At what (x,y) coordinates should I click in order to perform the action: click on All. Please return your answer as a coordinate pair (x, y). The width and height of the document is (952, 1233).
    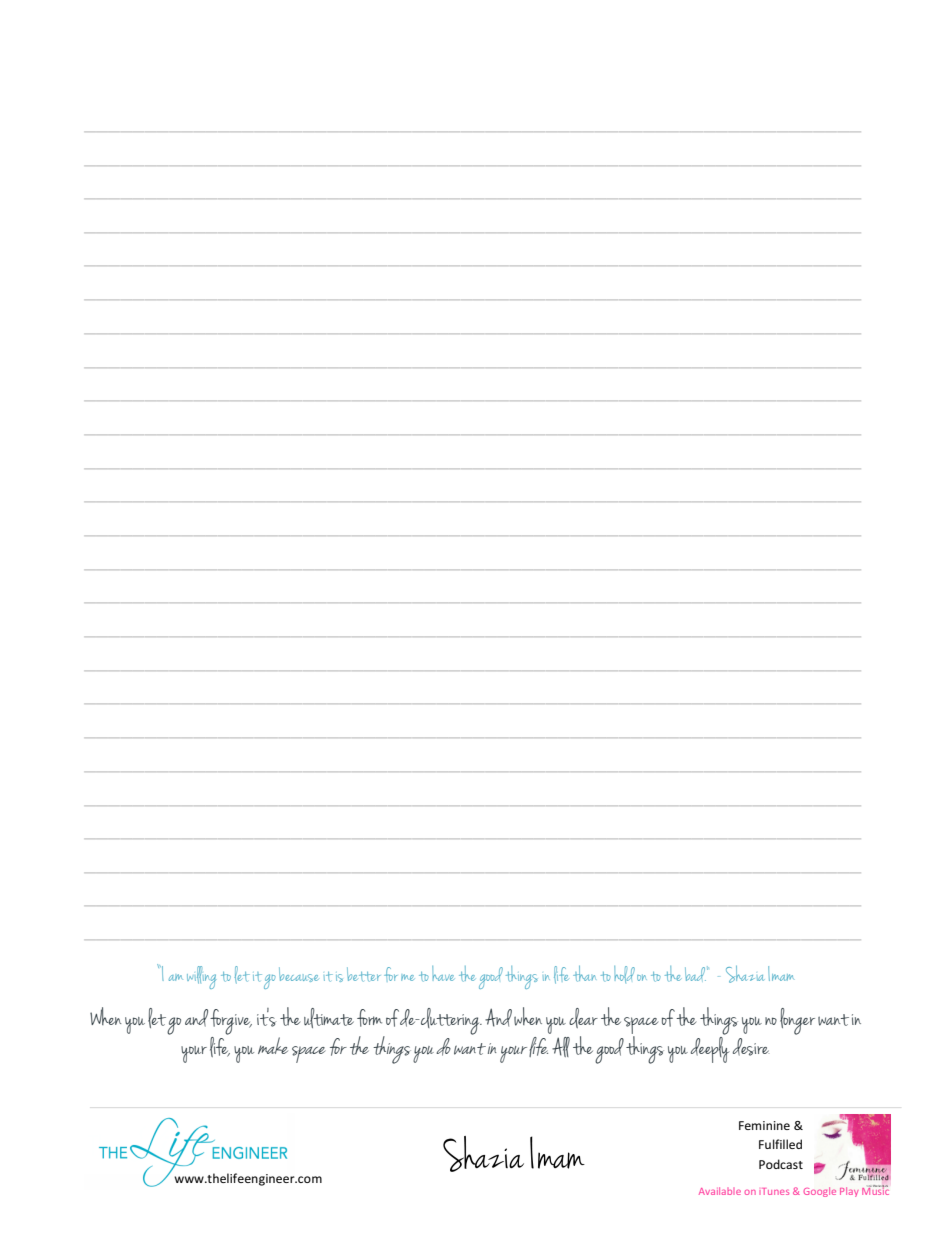
    Looking at the image, I should click on (561, 1047).
